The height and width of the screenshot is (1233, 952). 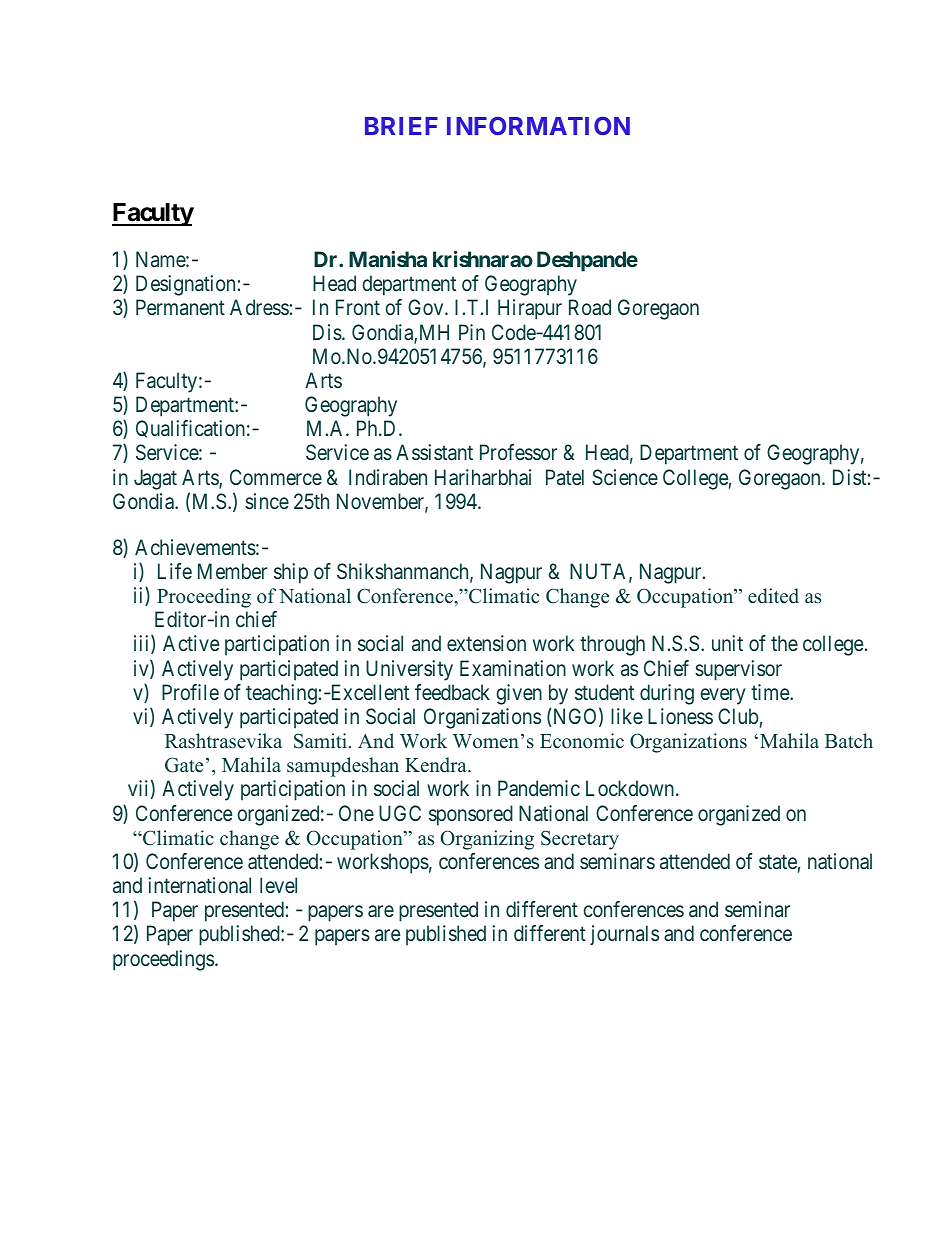 I want to click on Commerce, so click(x=276, y=477).
